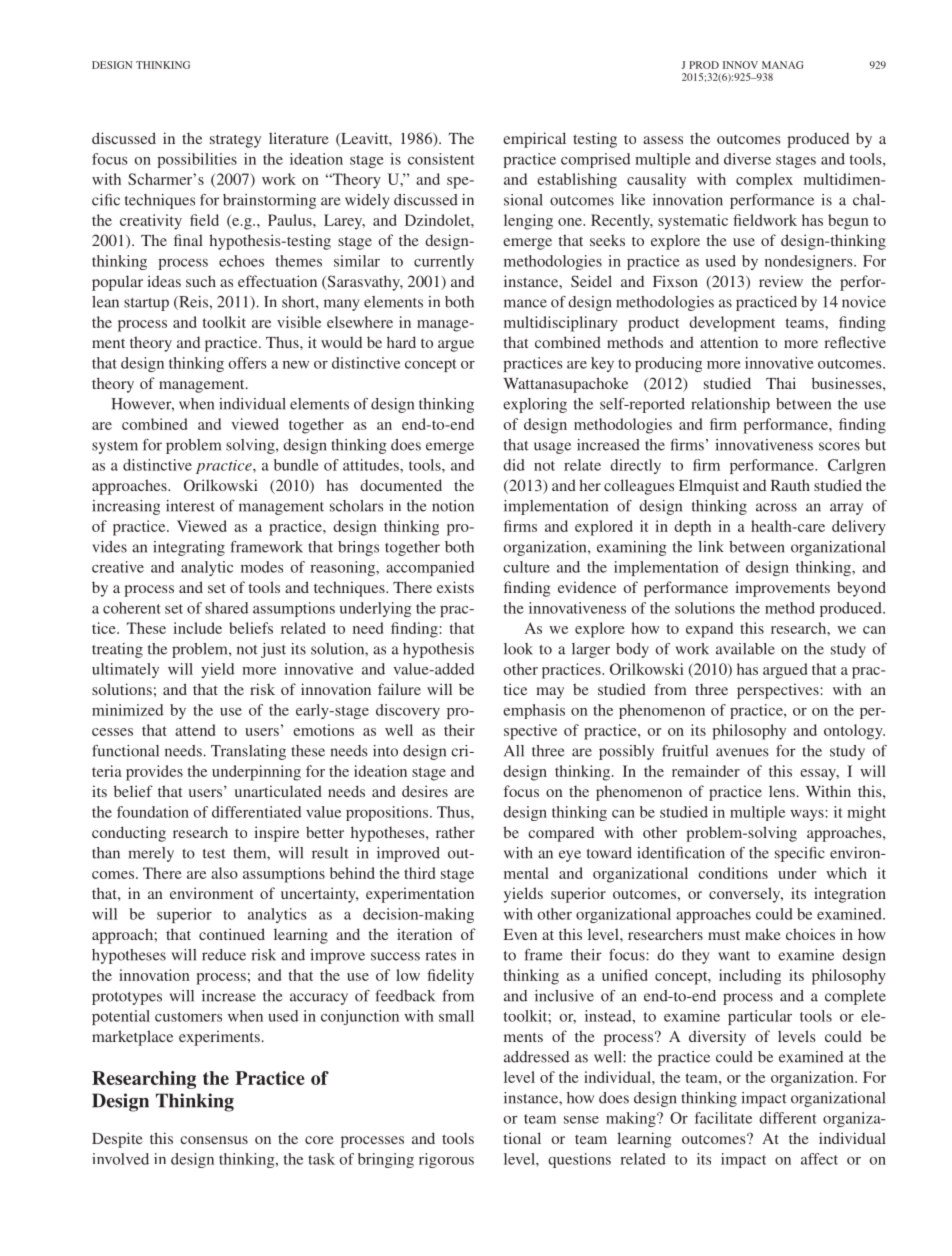 Image resolution: width=952 pixels, height=1256 pixels. What do you see at coordinates (518, 649) in the page?
I see `look` at bounding box center [518, 649].
